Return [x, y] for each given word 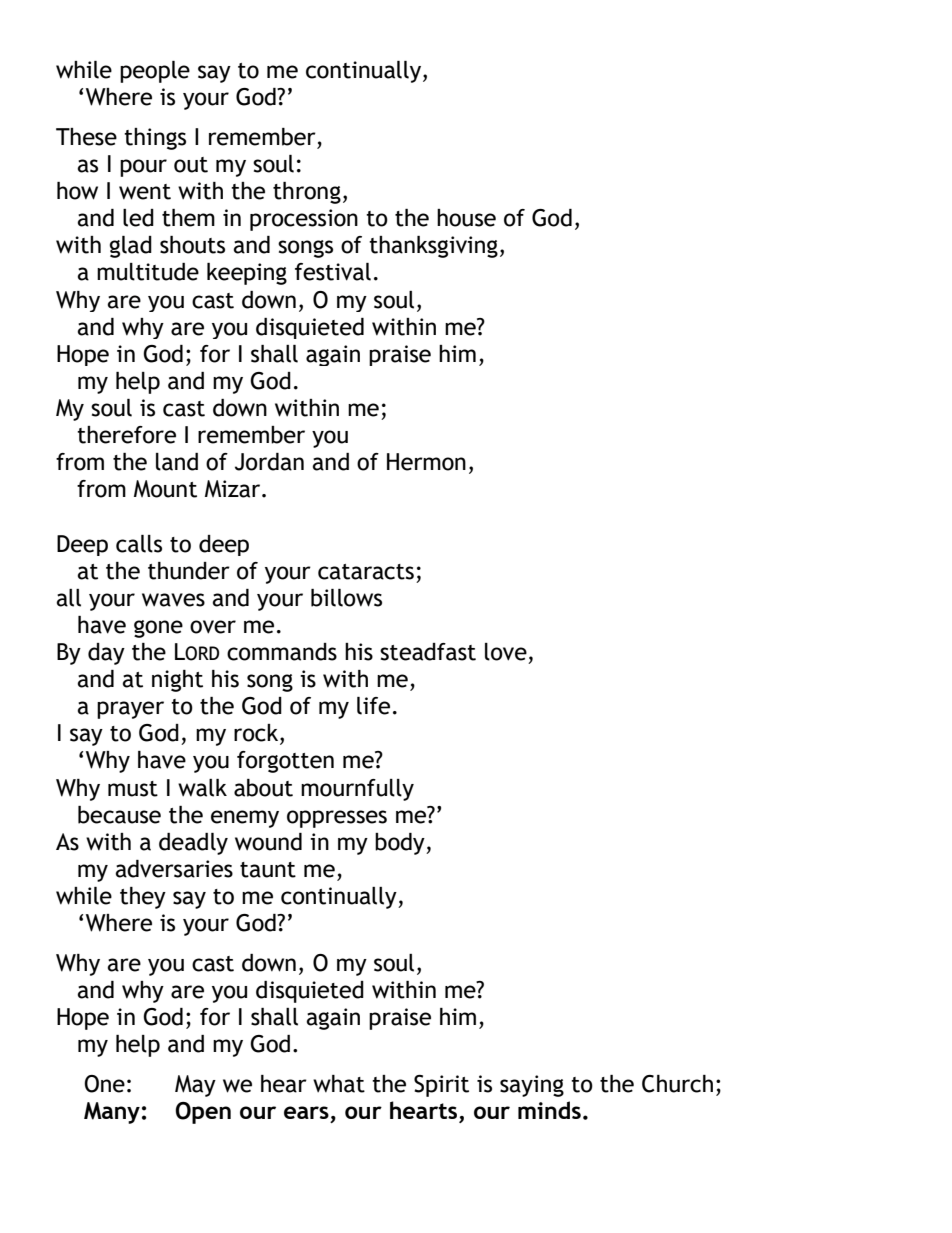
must [133, 789]
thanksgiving [433, 247]
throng [307, 193]
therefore [126, 435]
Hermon [426, 462]
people [155, 72]
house [466, 218]
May [195, 1086]
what [339, 1084]
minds [549, 1110]
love [506, 652]
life [373, 706]
